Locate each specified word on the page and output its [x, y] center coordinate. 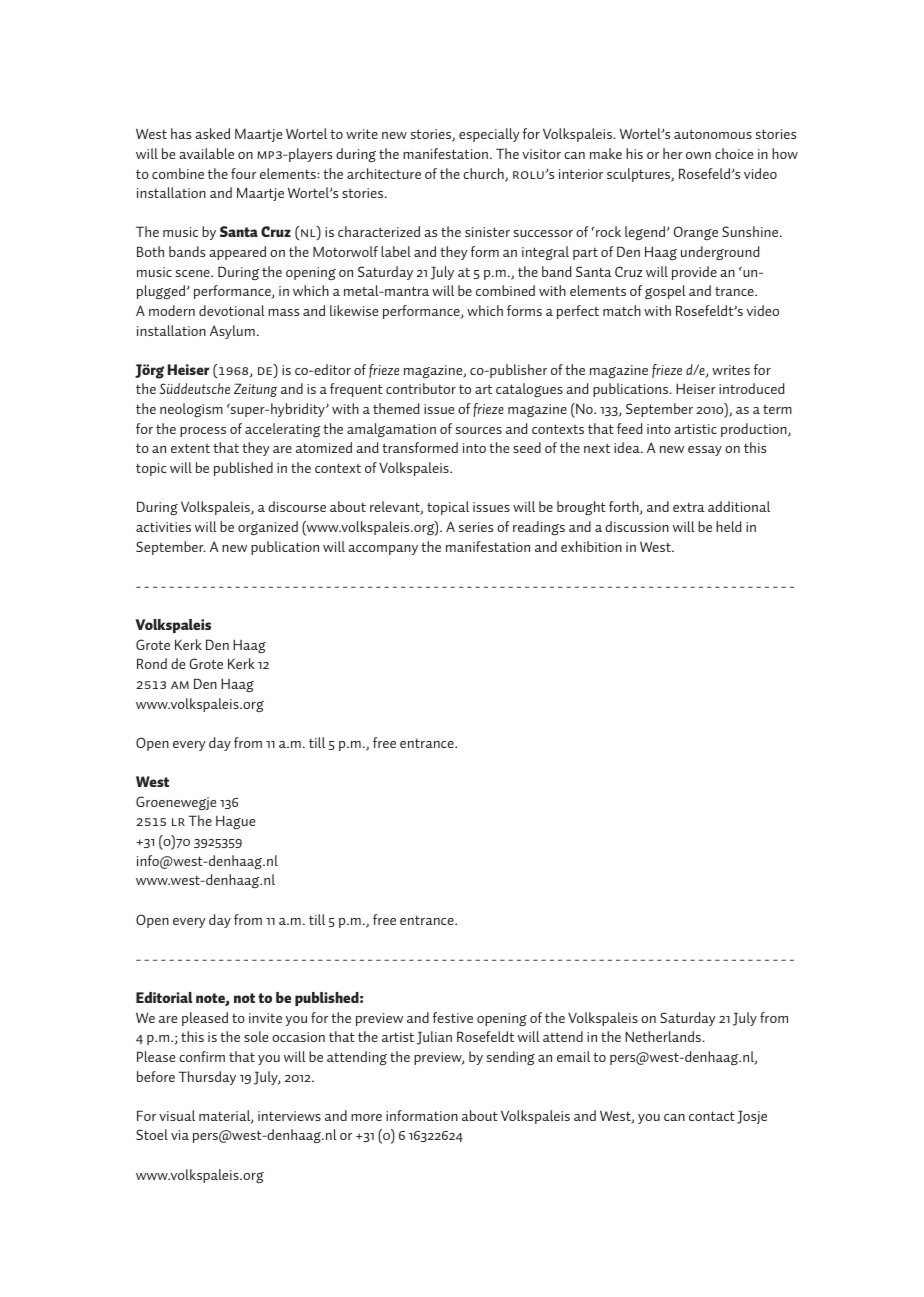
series [475, 527]
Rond [152, 663]
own [698, 155]
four [243, 173]
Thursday [207, 1078]
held [728, 526]
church [484, 175]
